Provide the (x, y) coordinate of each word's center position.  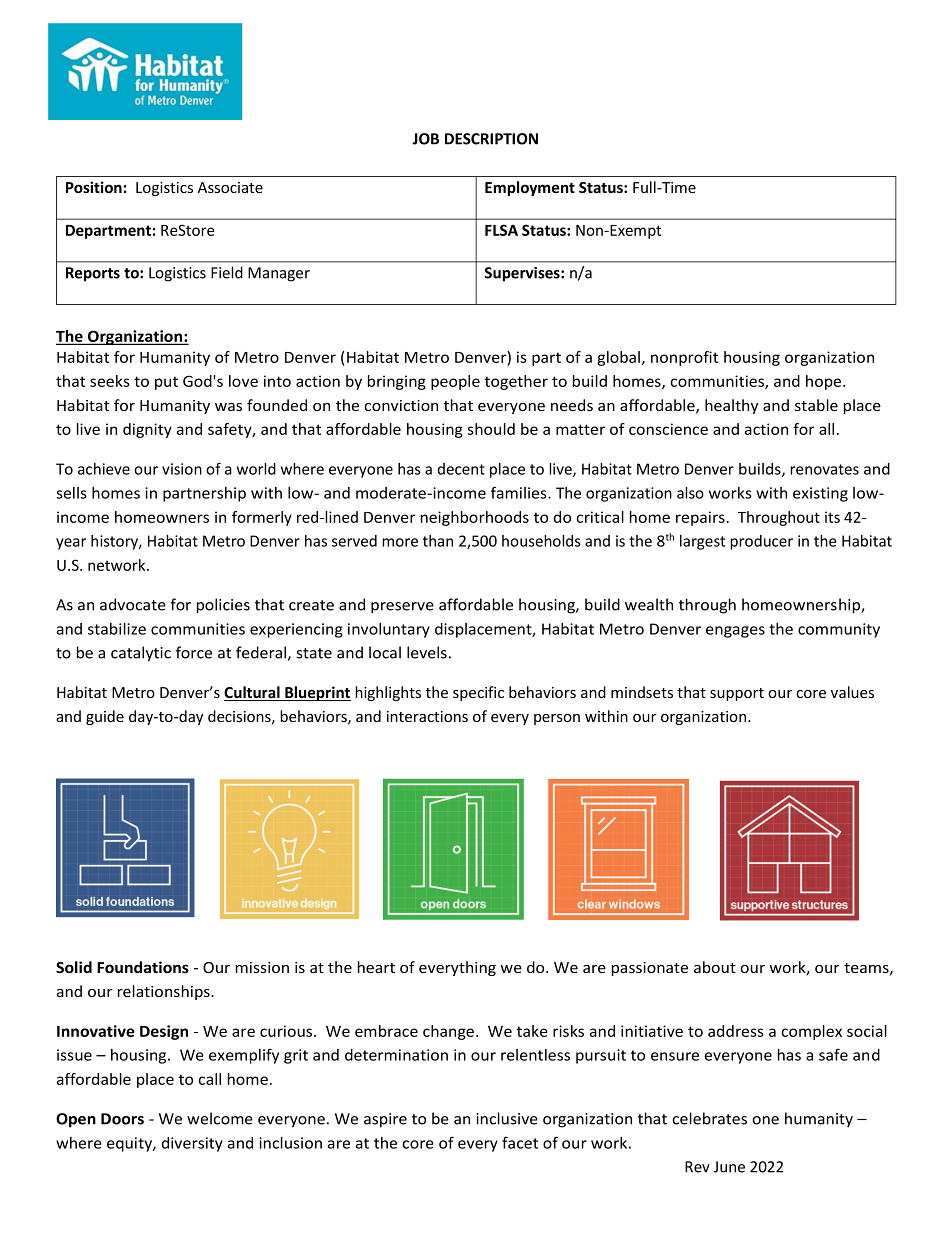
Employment (530, 188)
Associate (230, 187)
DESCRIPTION (491, 139)
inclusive (507, 1118)
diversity (192, 1144)
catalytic (141, 654)
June (729, 1167)
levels (427, 652)
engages (735, 632)
